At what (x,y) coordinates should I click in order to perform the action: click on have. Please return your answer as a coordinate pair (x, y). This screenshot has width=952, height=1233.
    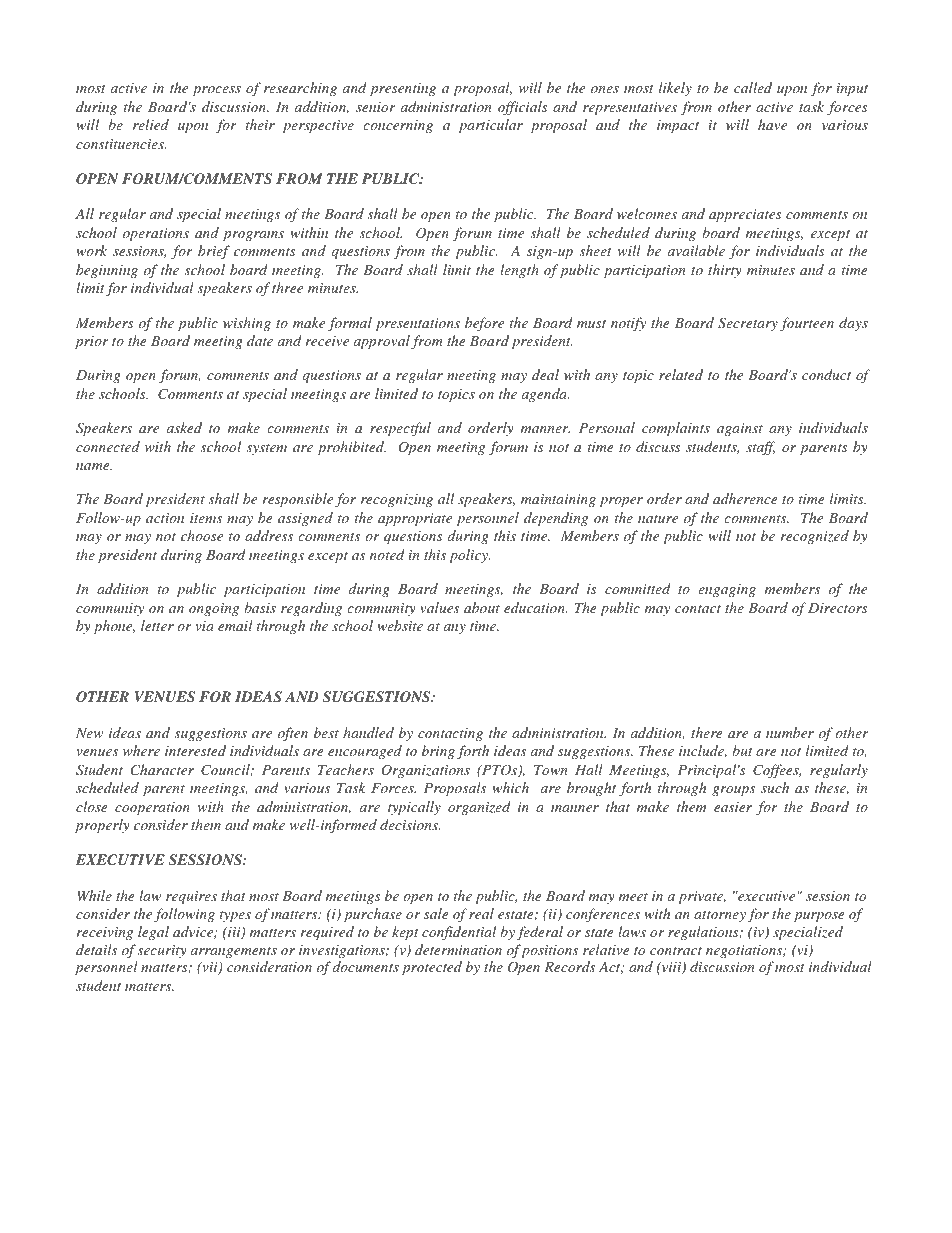
    Looking at the image, I should click on (772, 124).
